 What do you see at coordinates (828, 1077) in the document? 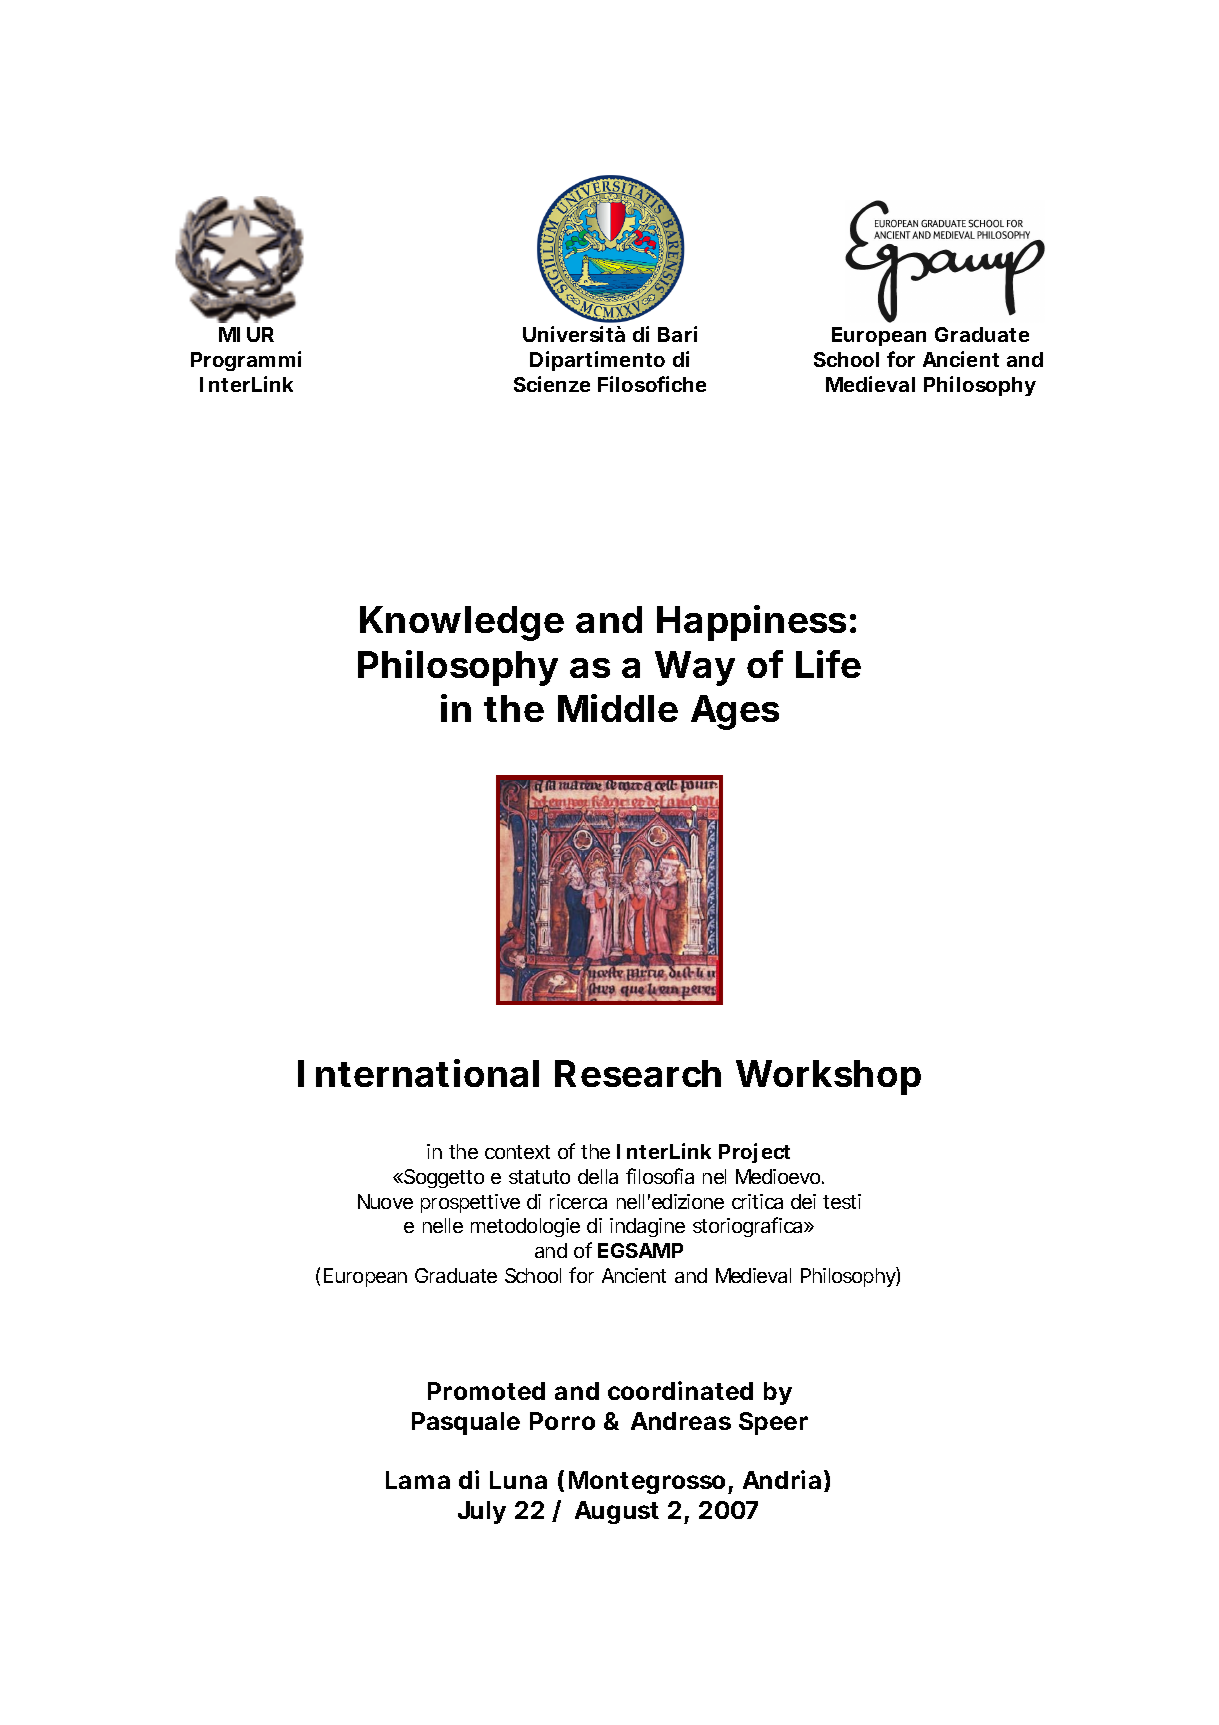
I see `Workshop` at bounding box center [828, 1077].
